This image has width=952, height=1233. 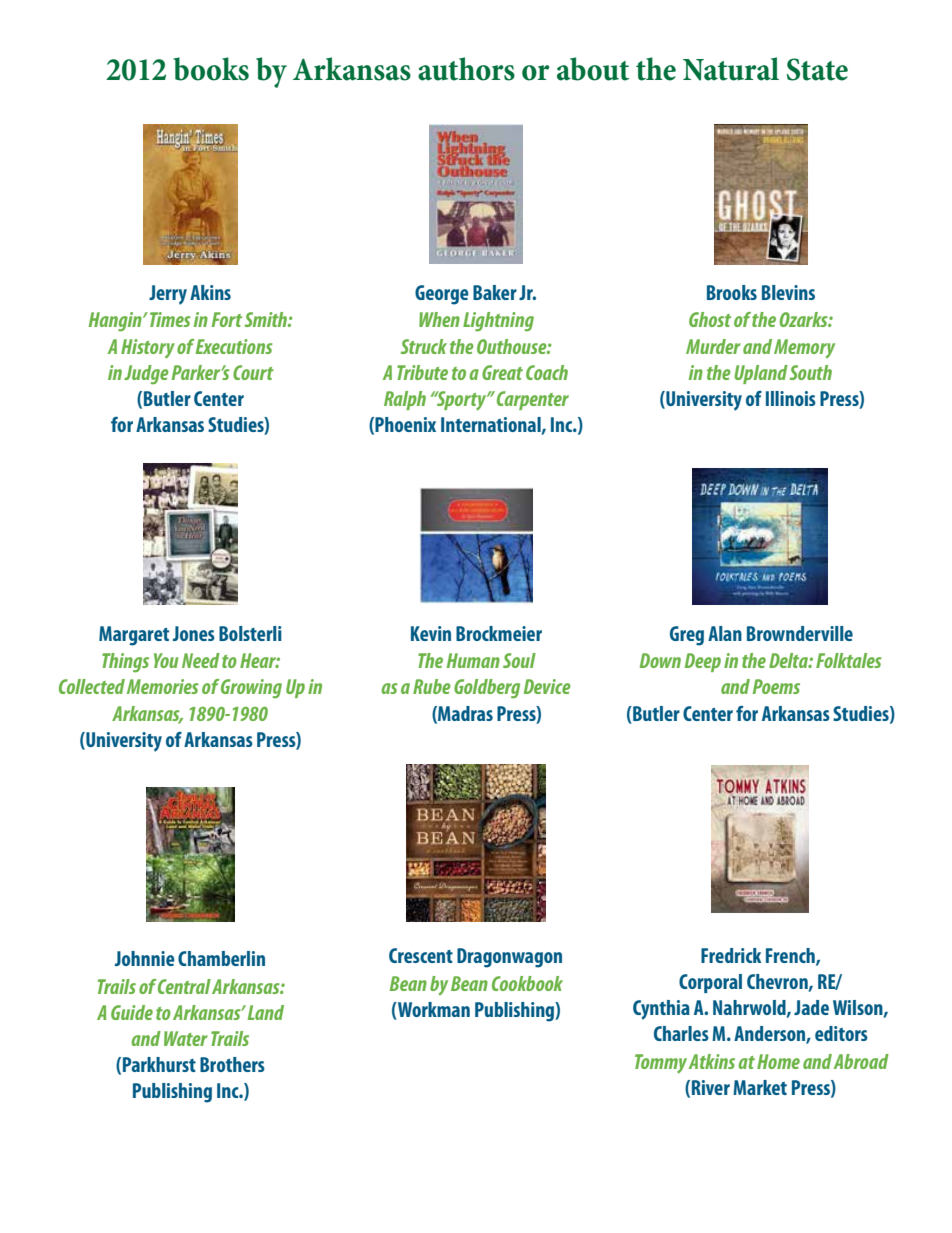 I want to click on Jones, so click(x=194, y=633).
